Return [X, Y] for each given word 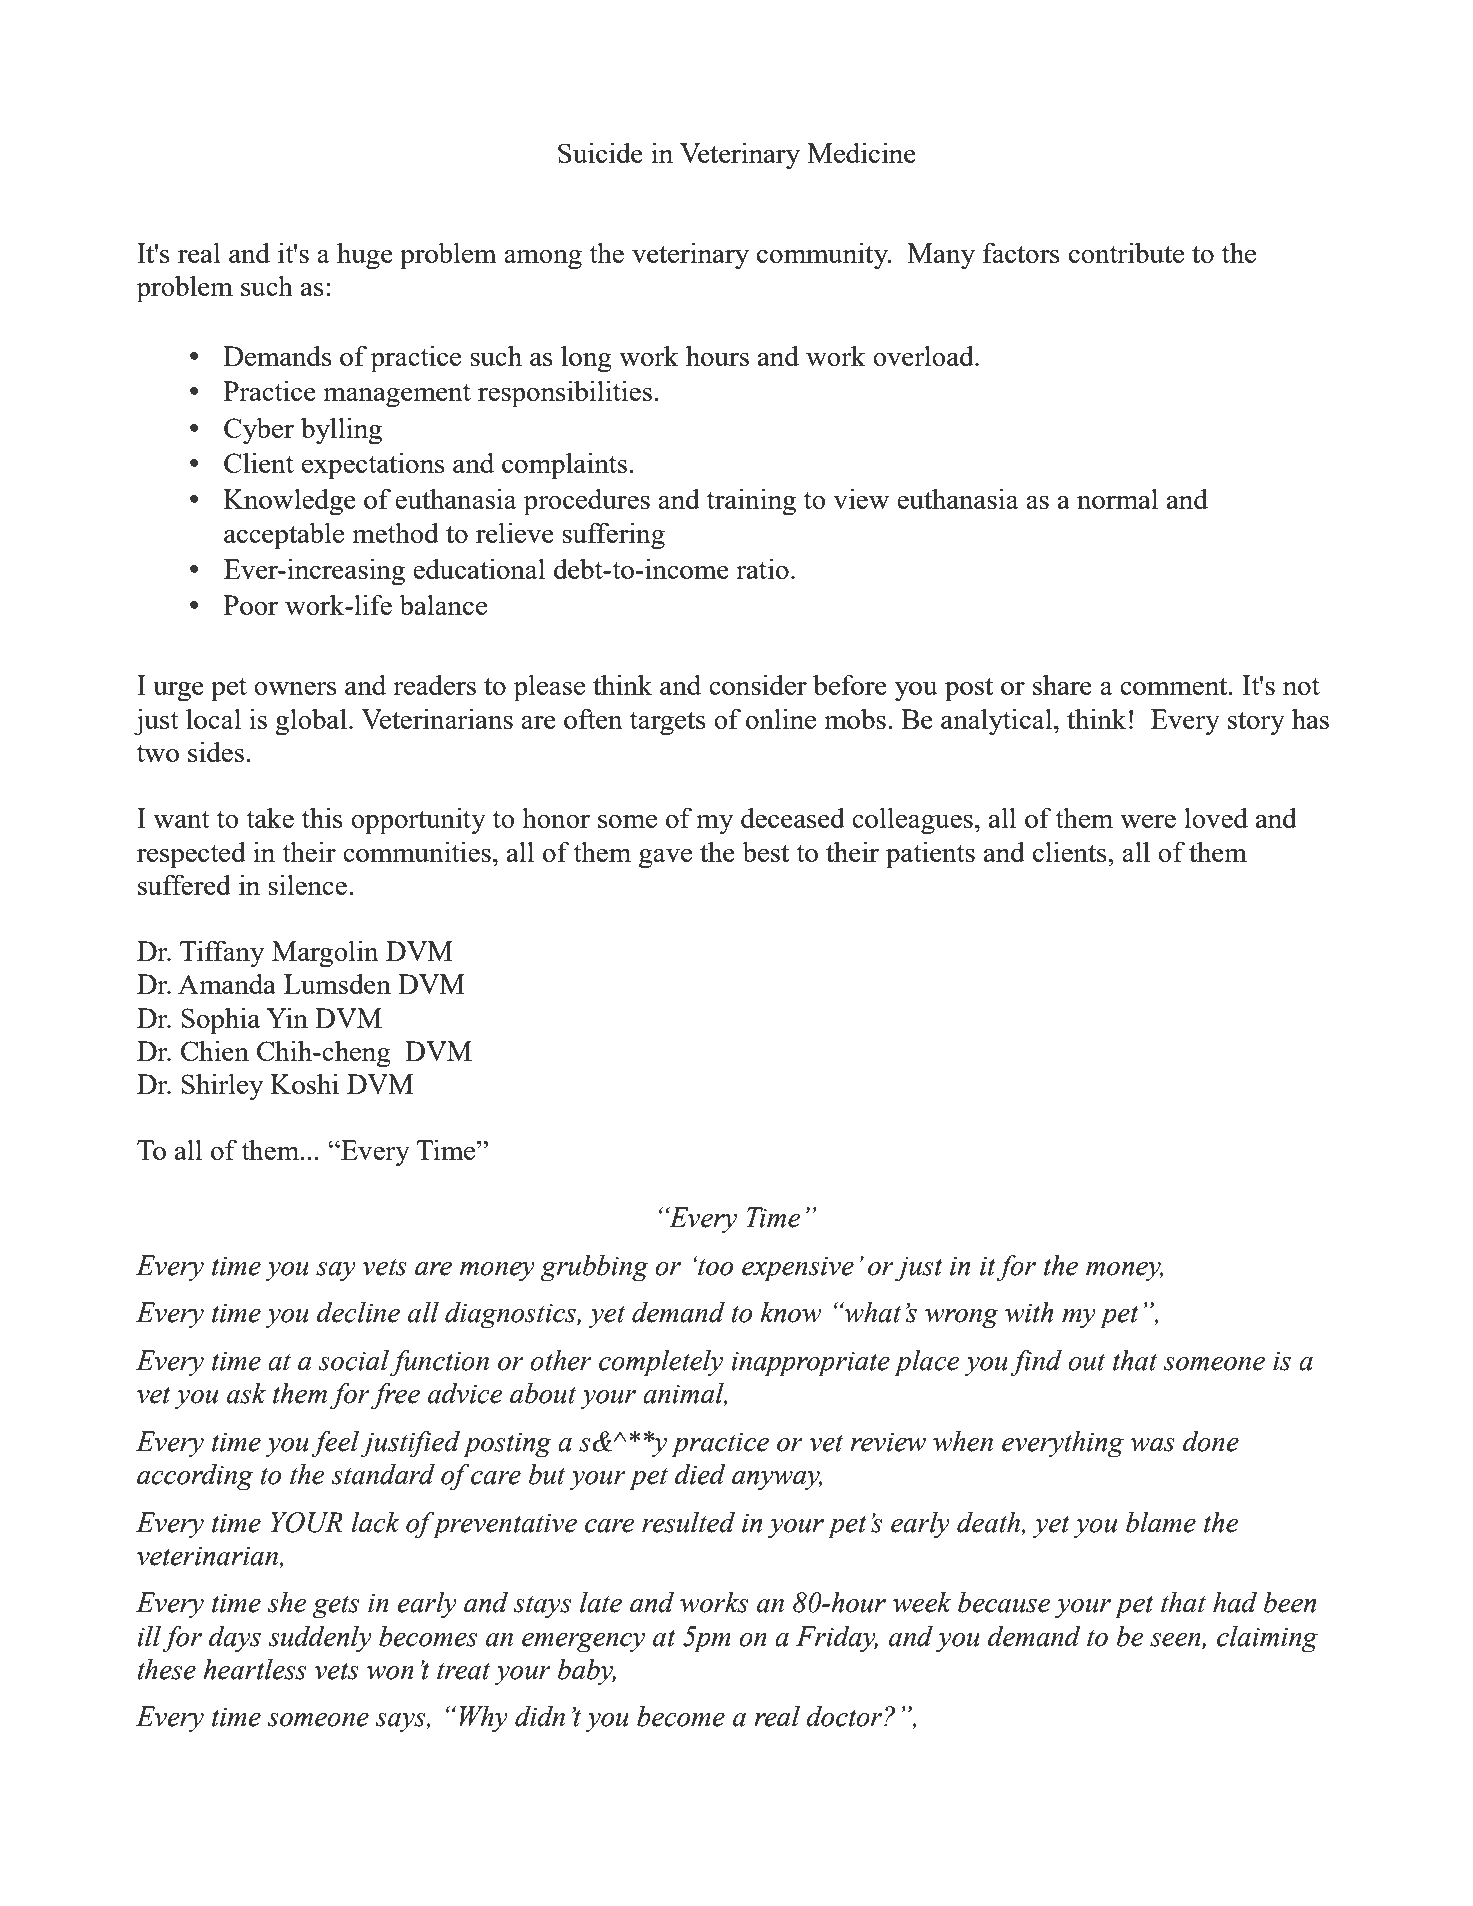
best [765, 851]
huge [365, 256]
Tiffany [222, 954]
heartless [254, 1669]
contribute [1126, 252]
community [823, 256]
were [1148, 821]
